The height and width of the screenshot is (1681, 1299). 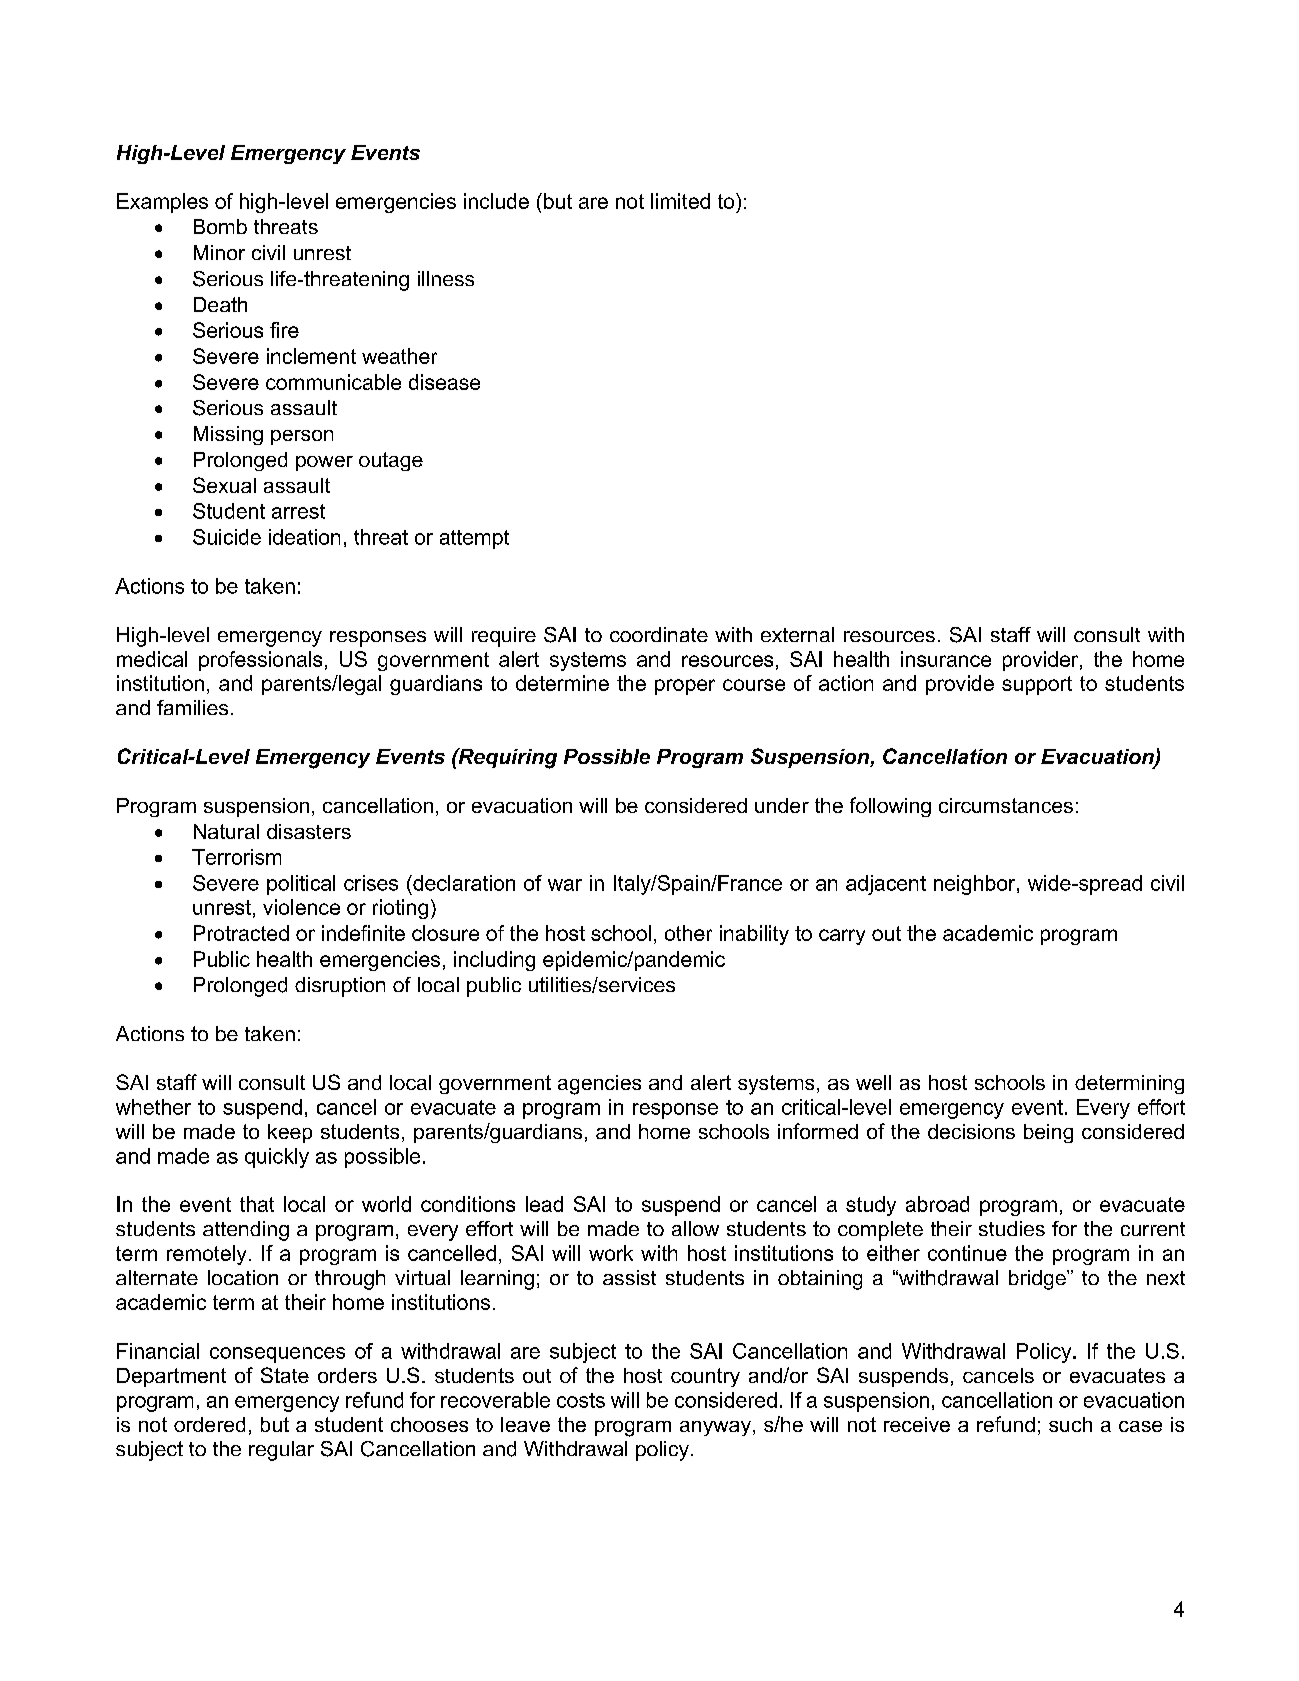 I want to click on professionals, so click(x=260, y=661).
